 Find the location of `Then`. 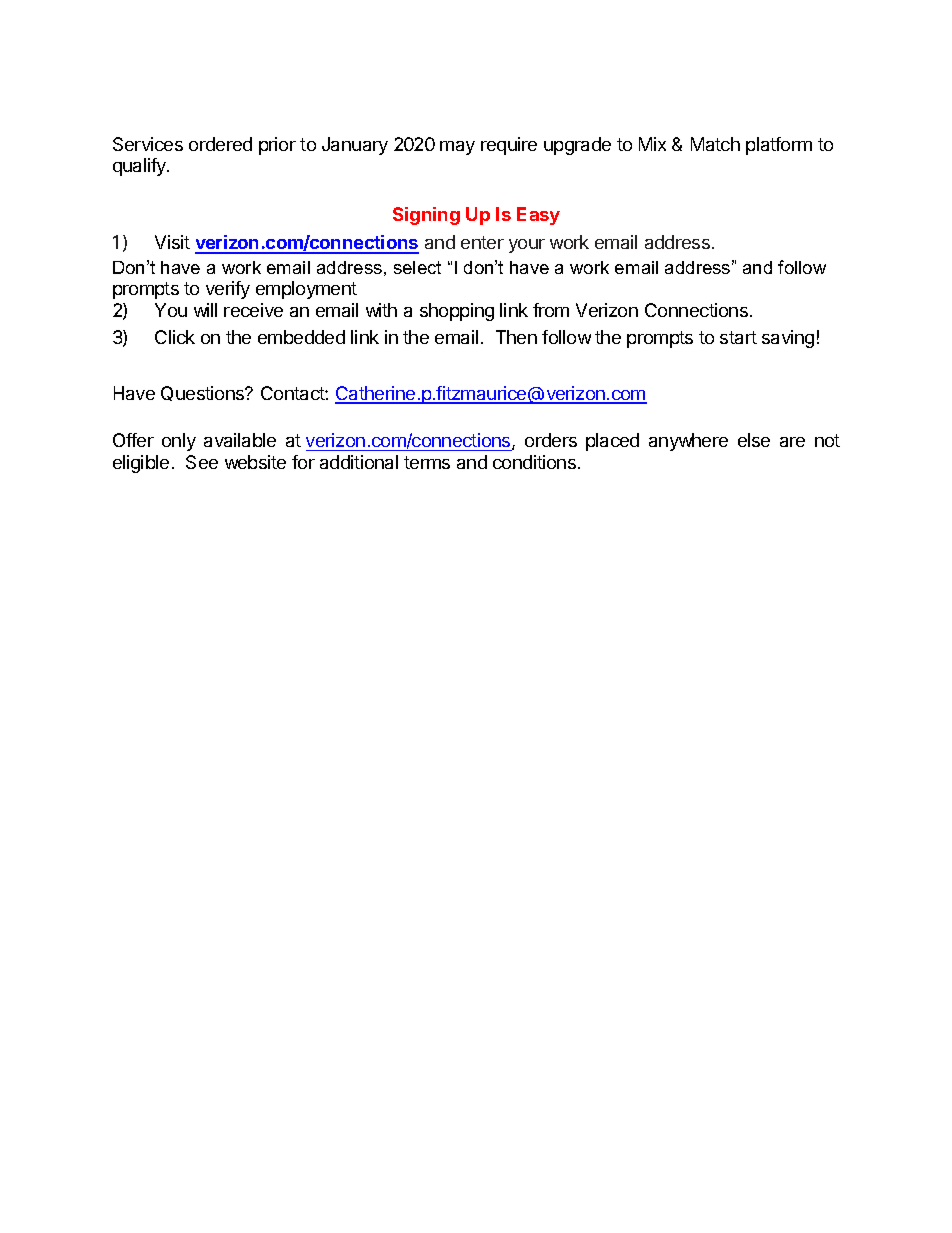

Then is located at coordinates (516, 337).
